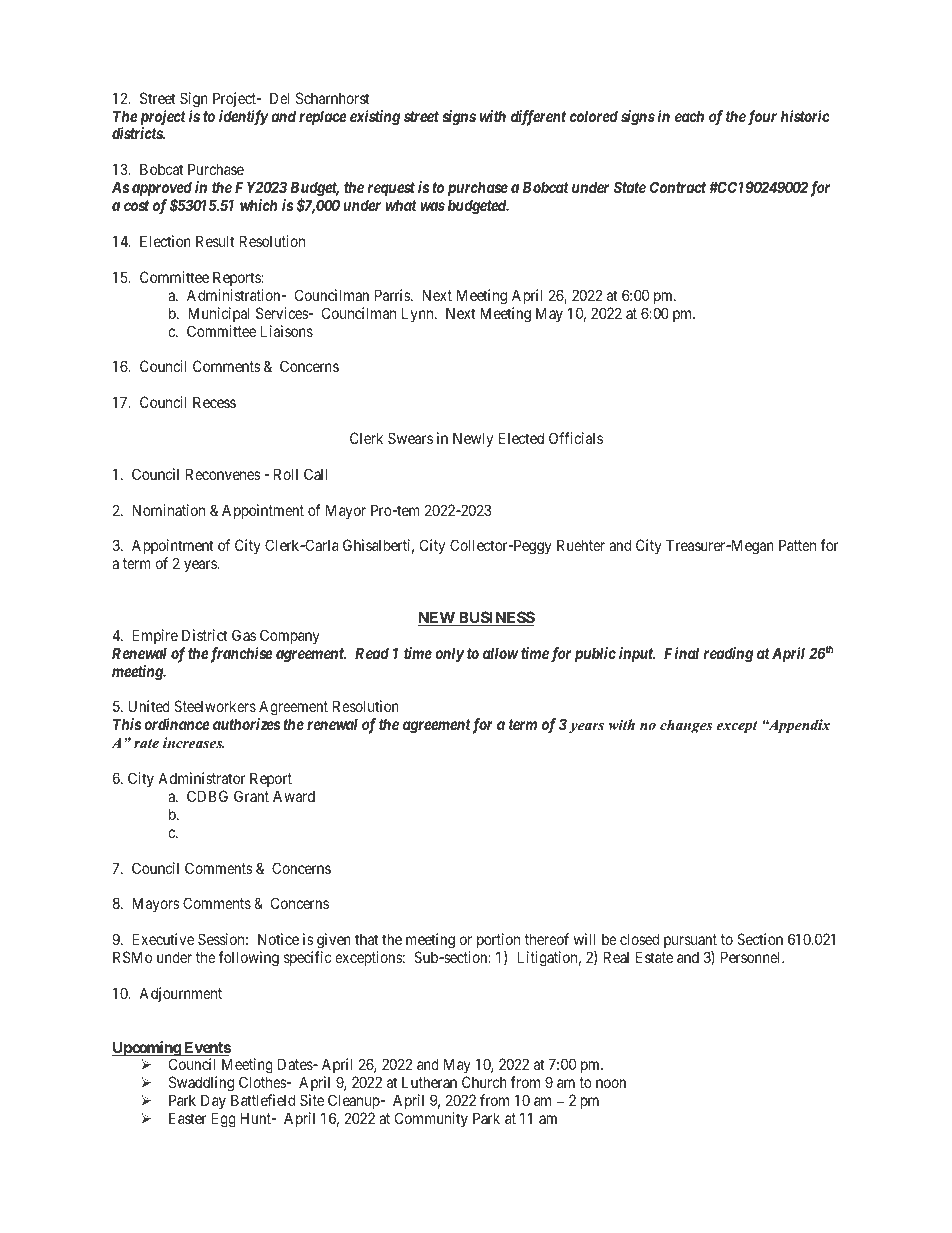 Image resolution: width=952 pixels, height=1233 pixels. Describe the element at coordinates (219, 314) in the page. I see `Municipal` at that location.
